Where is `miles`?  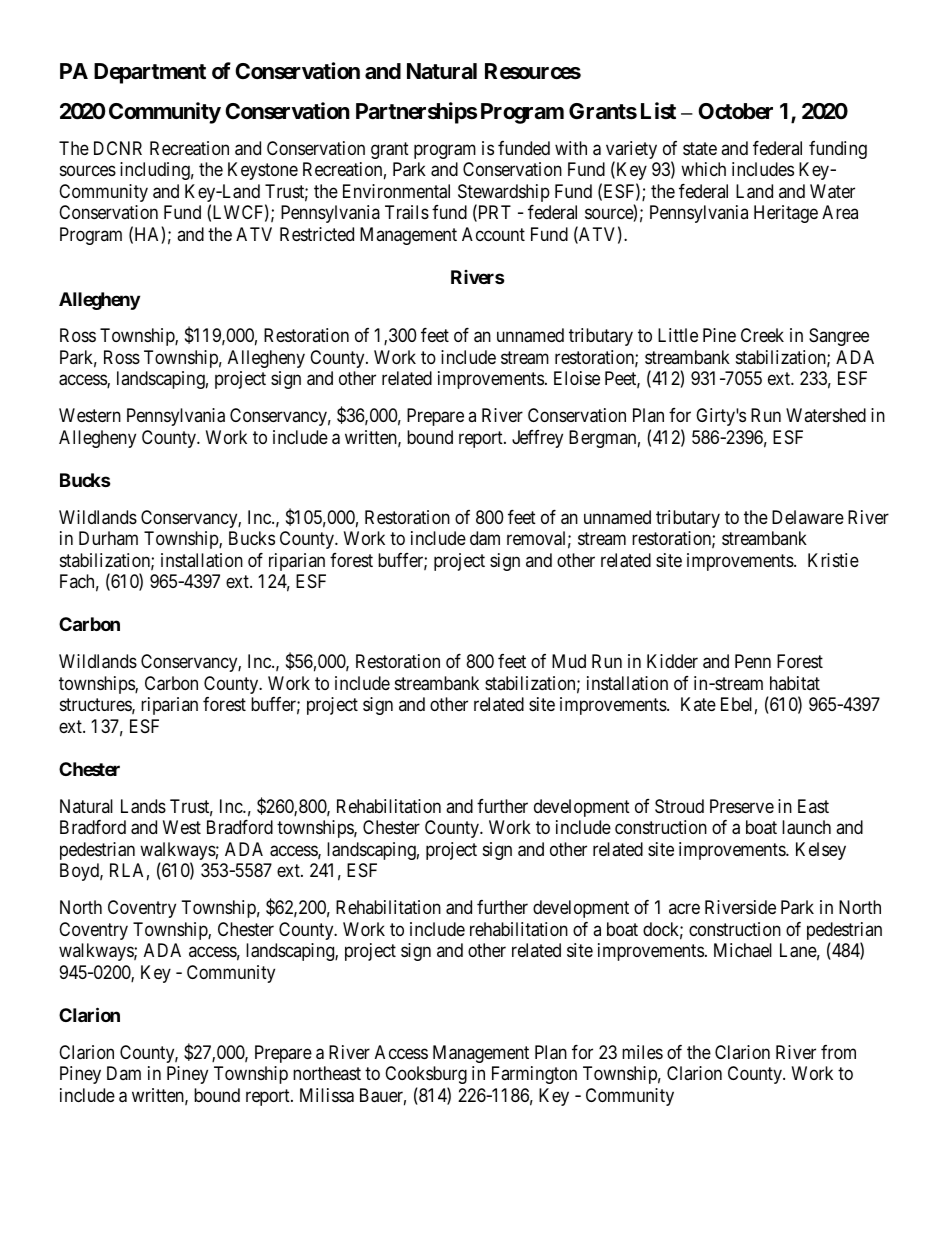
miles is located at coordinates (642, 1052).
